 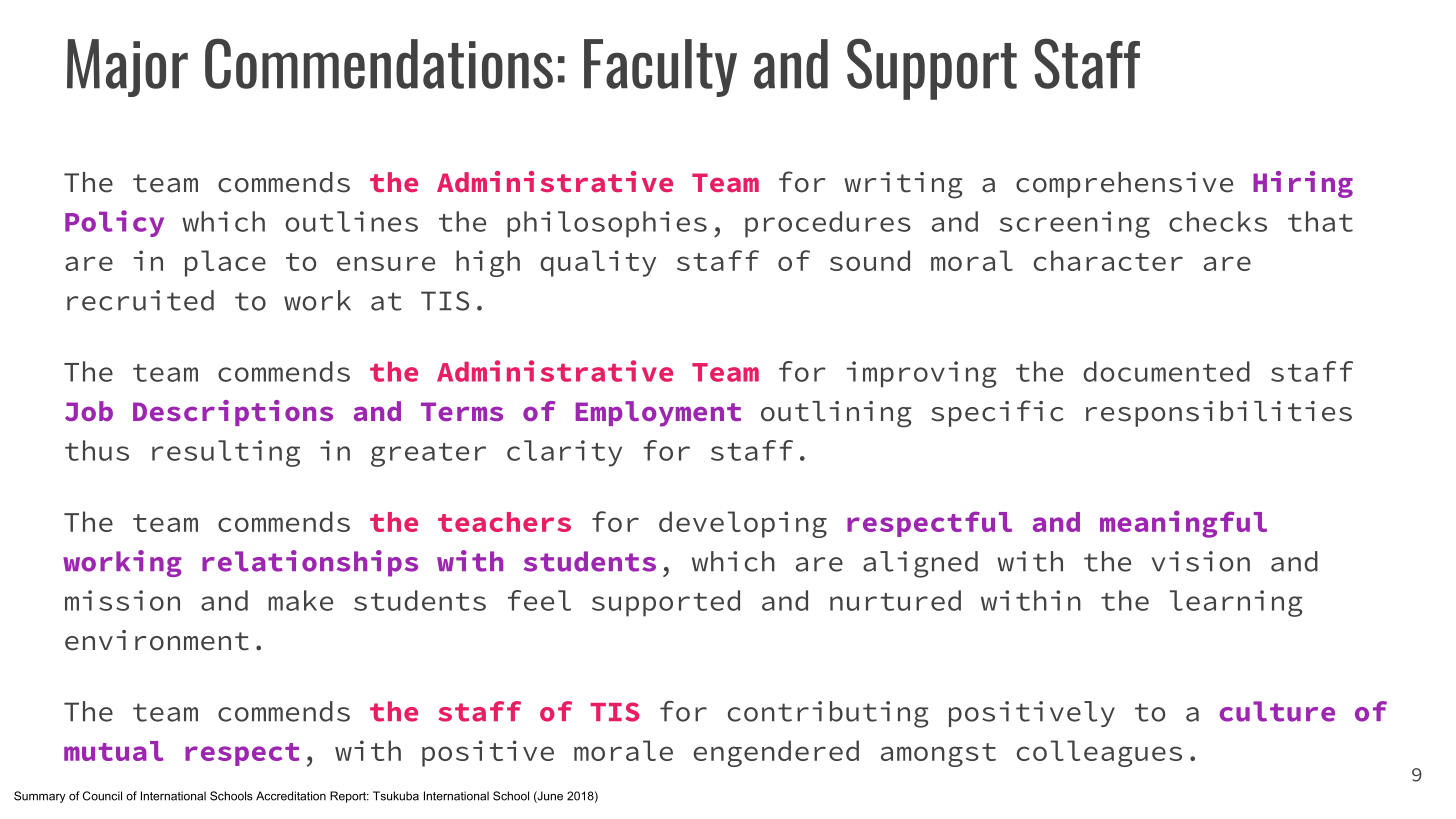 What do you see at coordinates (1124, 185) in the image?
I see `comprehensive` at bounding box center [1124, 185].
